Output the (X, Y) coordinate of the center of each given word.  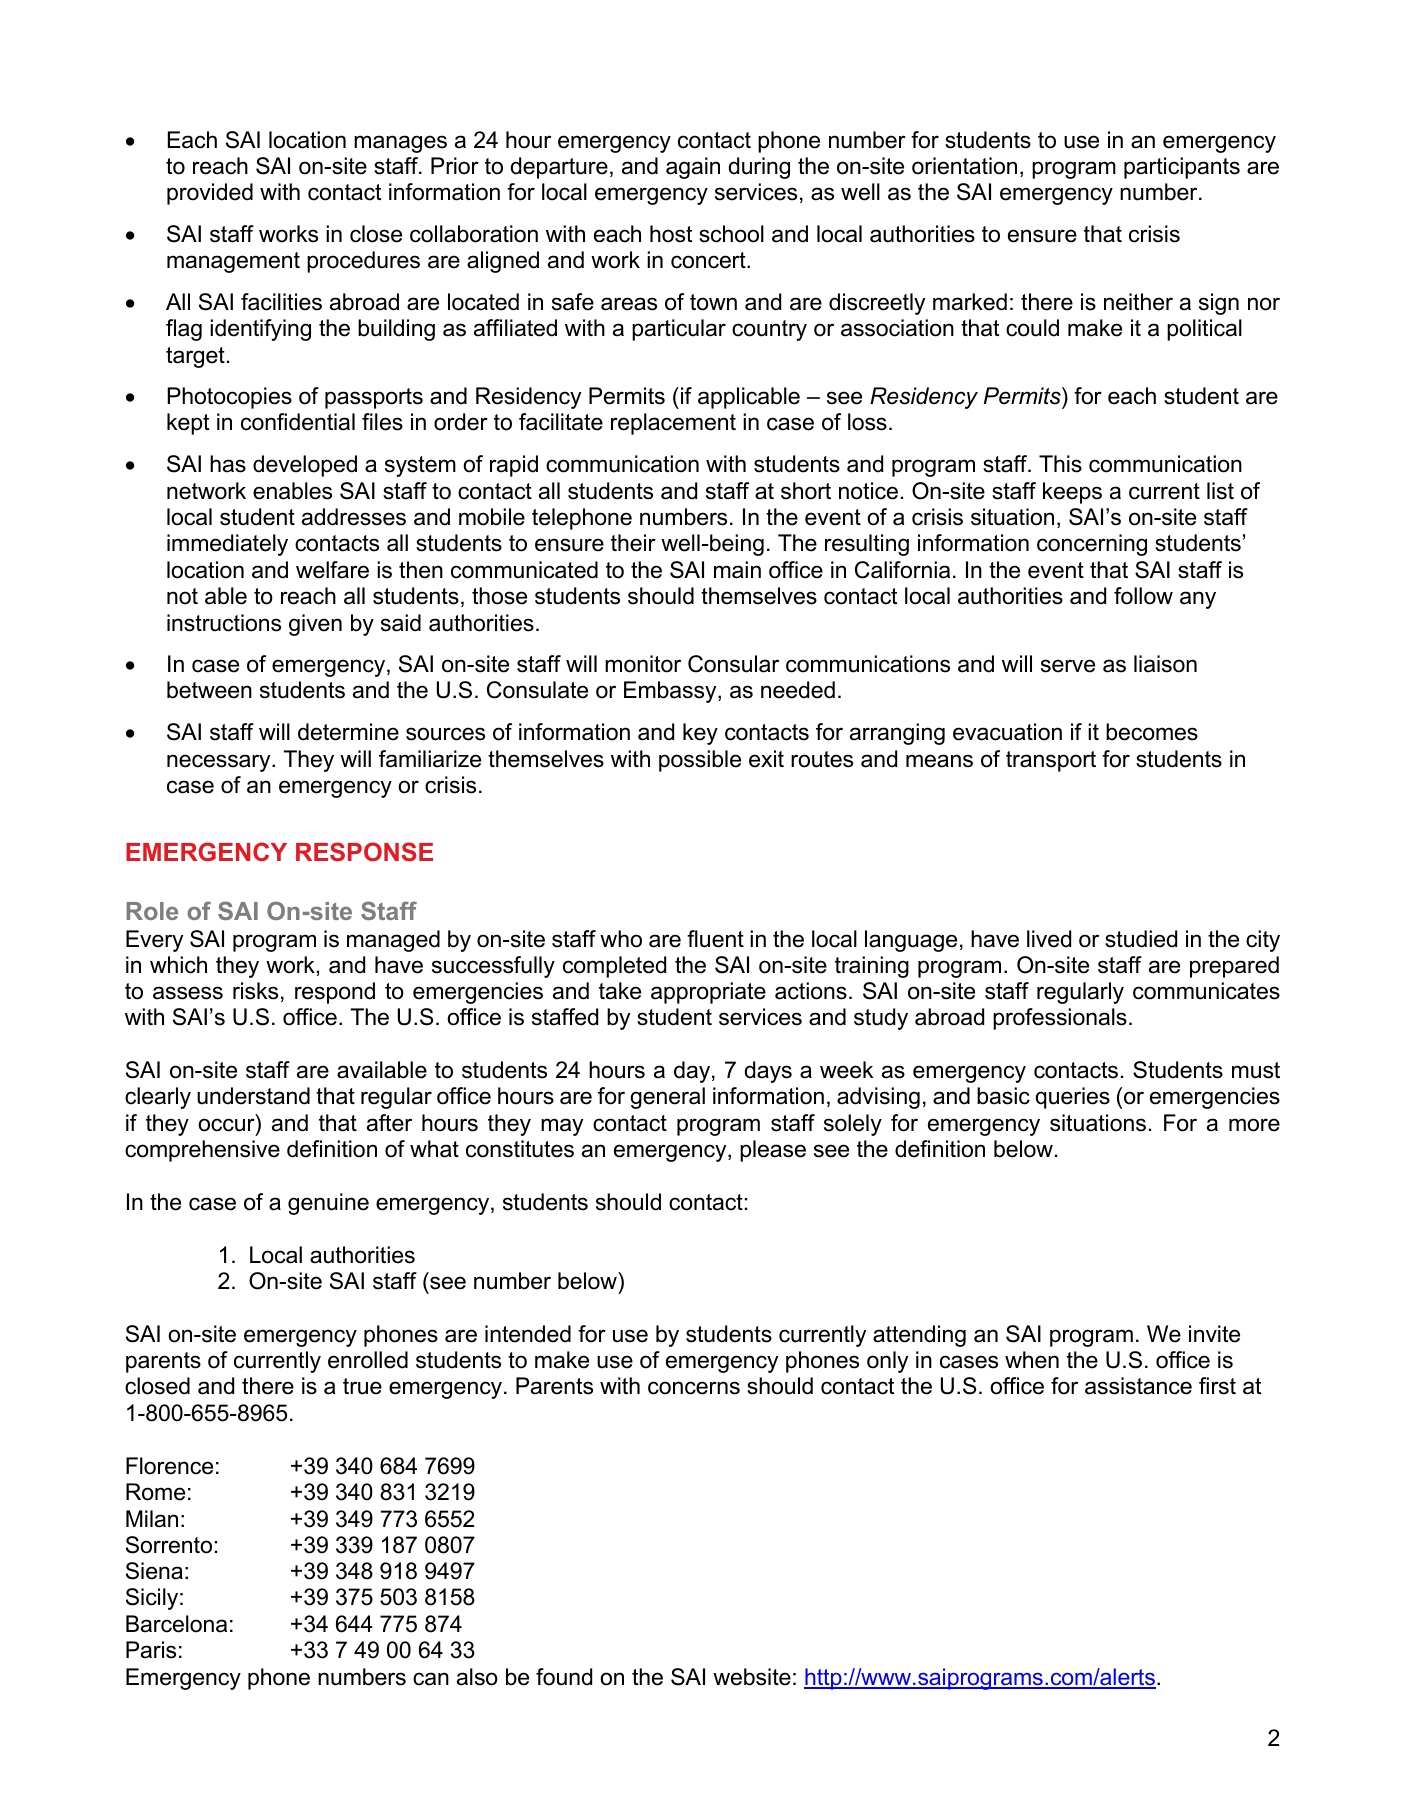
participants (1182, 168)
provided (210, 194)
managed (393, 941)
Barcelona (176, 1624)
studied (1141, 939)
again (693, 168)
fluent (715, 939)
